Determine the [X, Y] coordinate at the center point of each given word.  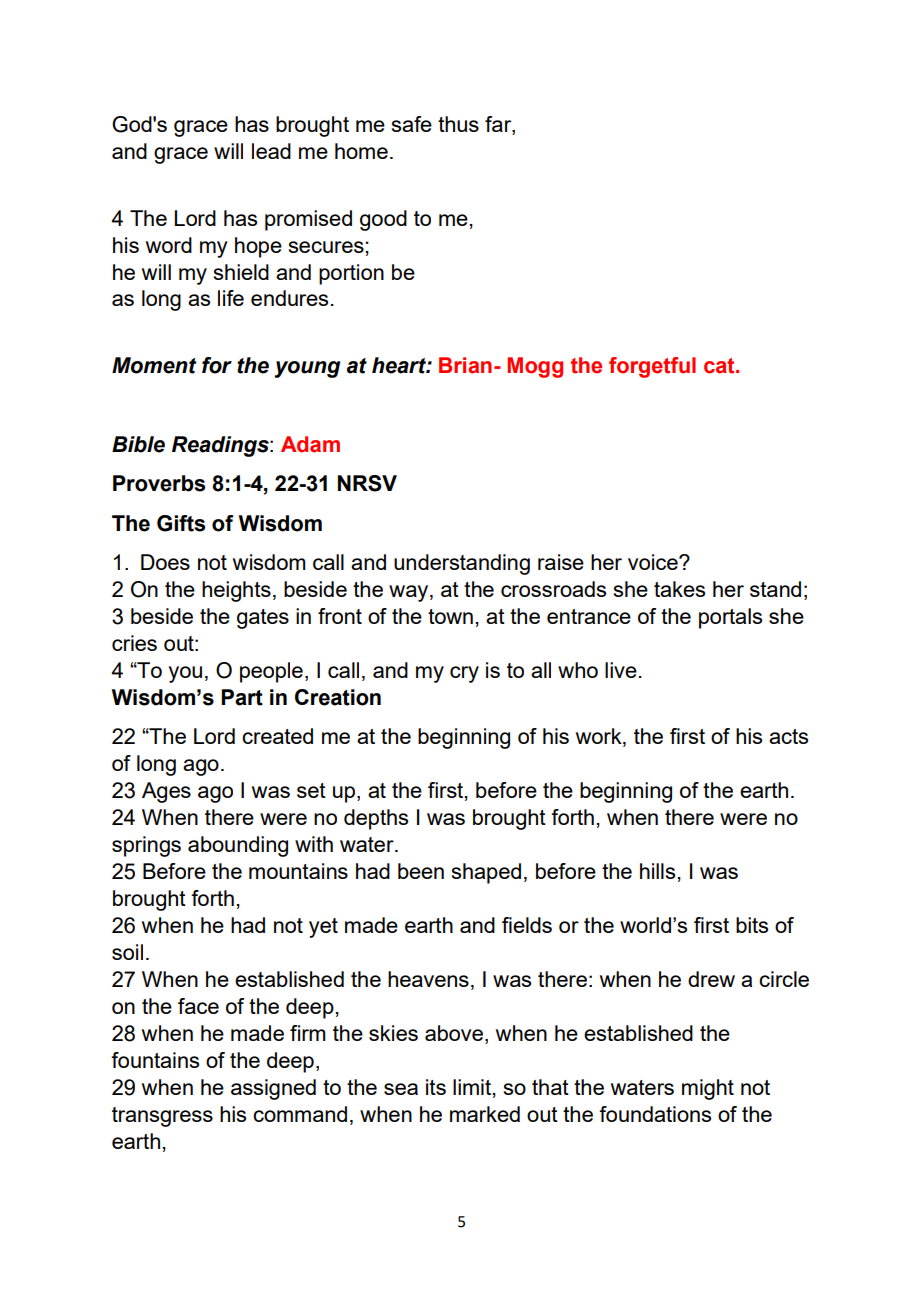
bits [752, 925]
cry [464, 674]
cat [720, 366]
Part [242, 697]
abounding [238, 846]
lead [271, 151]
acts [788, 736]
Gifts [181, 523]
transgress [162, 1117]
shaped [486, 873]
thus [458, 124]
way [410, 593]
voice [654, 562]
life [231, 298]
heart [400, 365]
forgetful [652, 367]
